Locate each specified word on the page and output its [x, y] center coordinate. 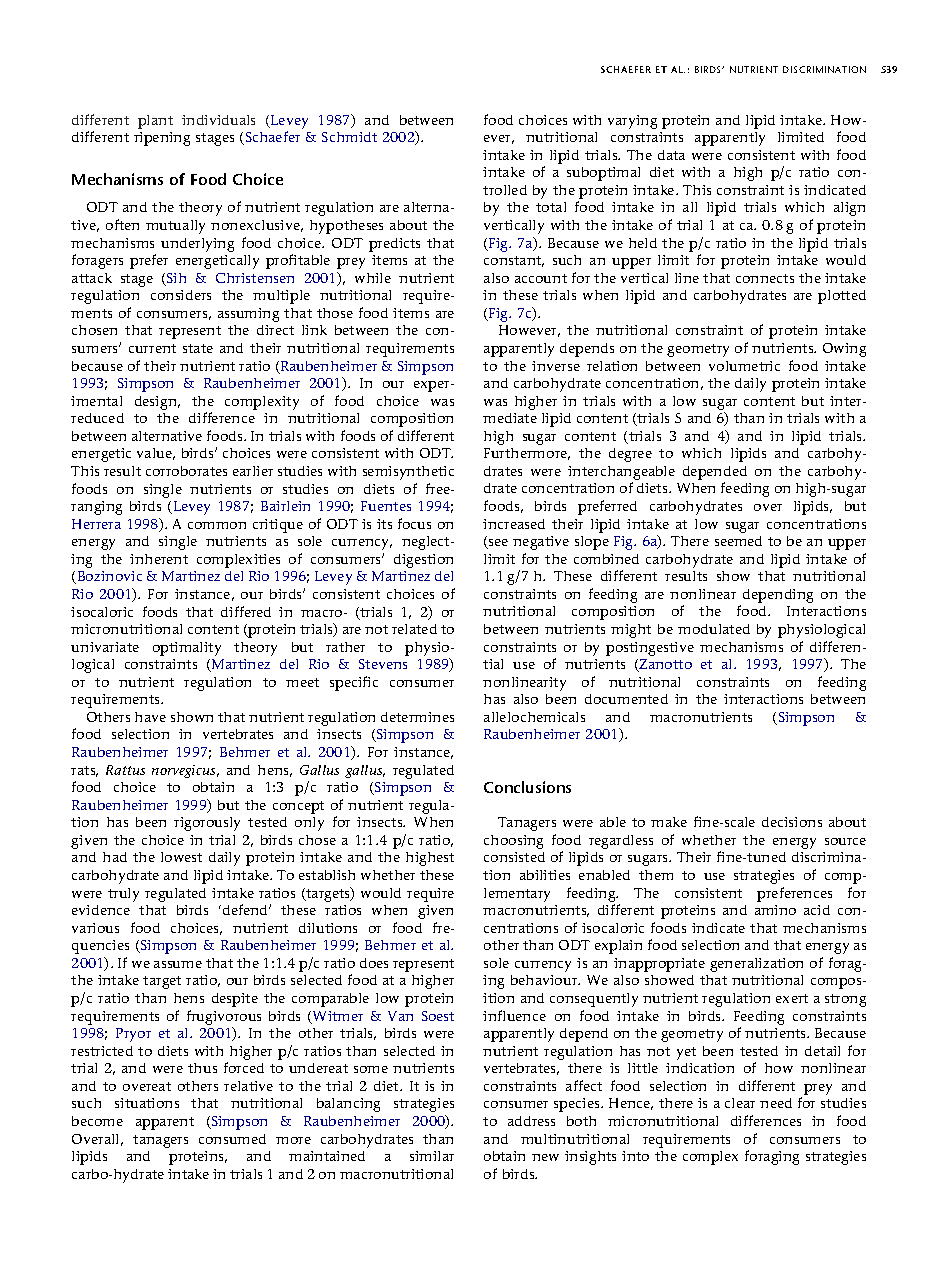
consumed [232, 1139]
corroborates [186, 471]
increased [514, 524]
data [671, 155]
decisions [792, 822]
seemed [738, 541]
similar [432, 1156]
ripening [162, 139]
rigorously [207, 824]
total [551, 207]
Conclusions [527, 787]
